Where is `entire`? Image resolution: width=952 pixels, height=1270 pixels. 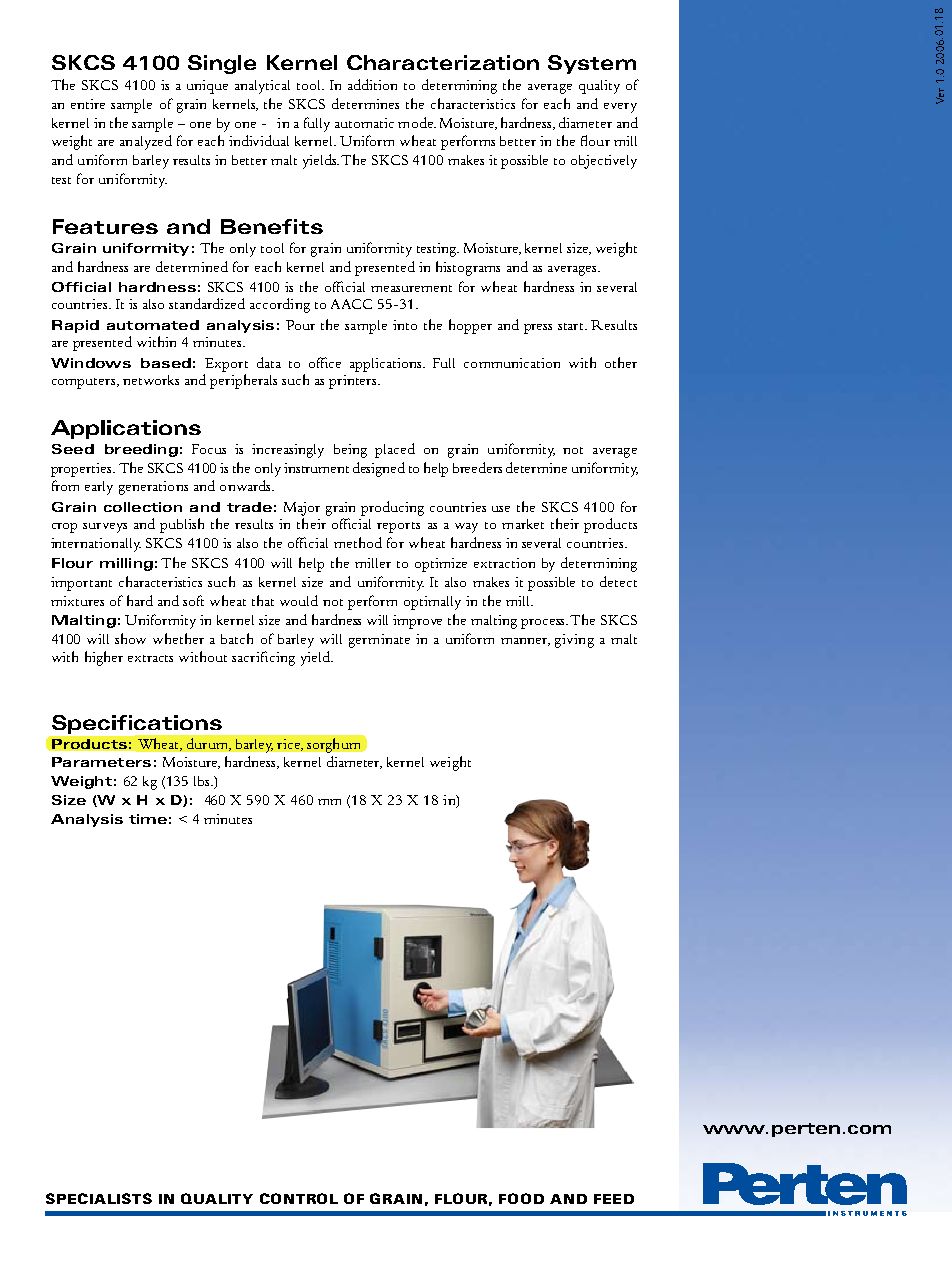 entire is located at coordinates (88, 104).
